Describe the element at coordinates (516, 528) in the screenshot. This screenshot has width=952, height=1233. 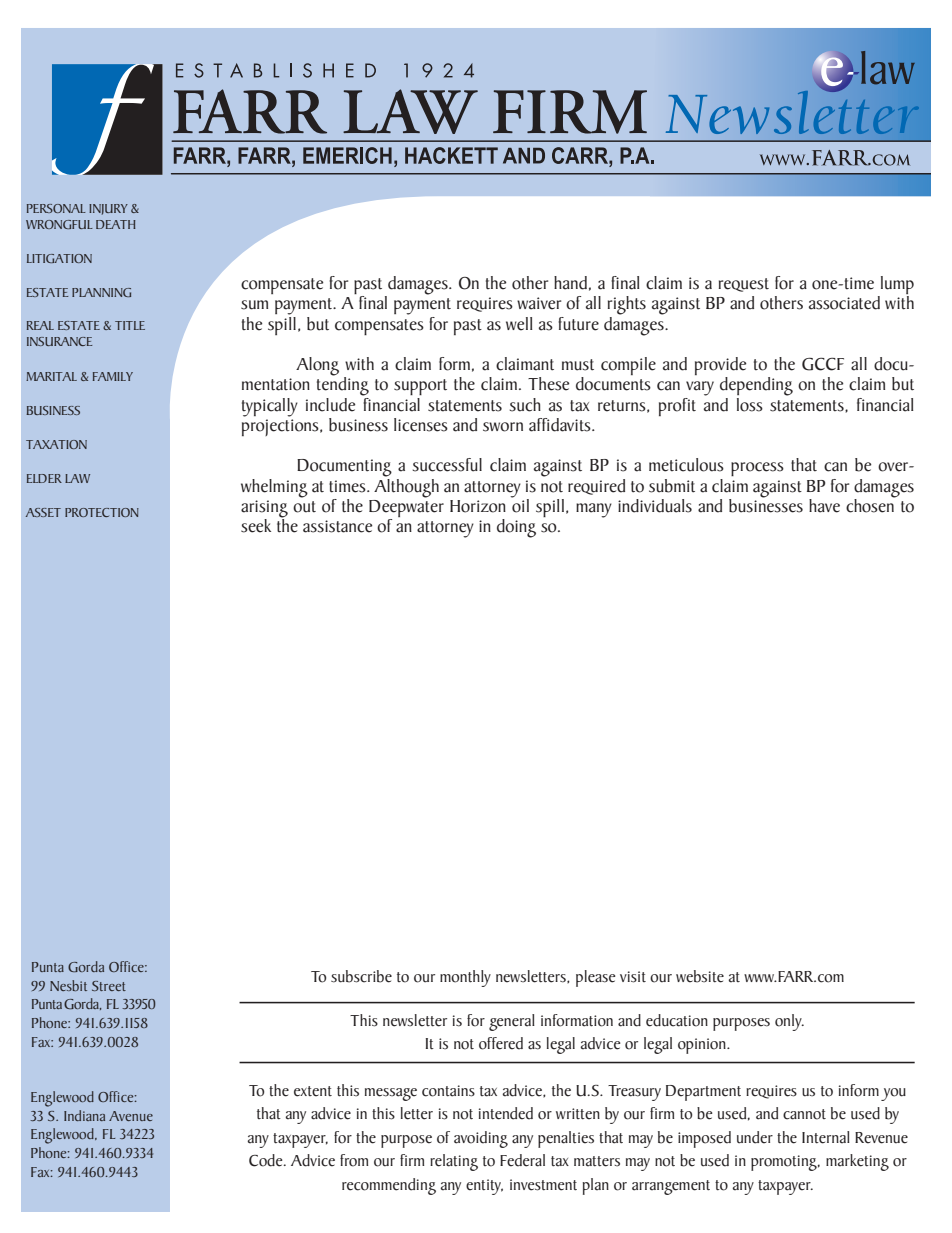
I see `doing` at that location.
